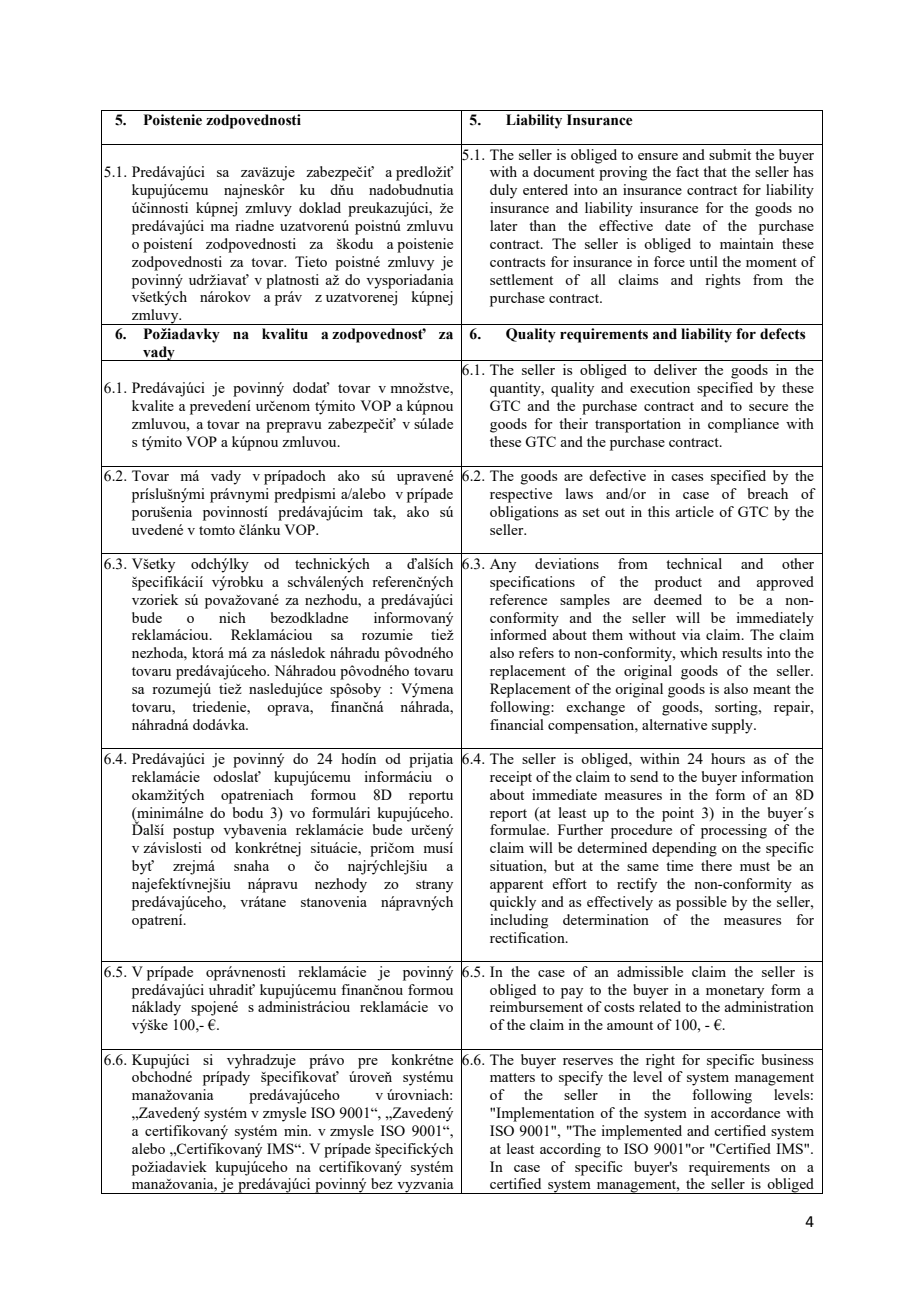 The image size is (924, 1308). Describe the element at coordinates (536, 652) in the image. I see `refers` at that location.
